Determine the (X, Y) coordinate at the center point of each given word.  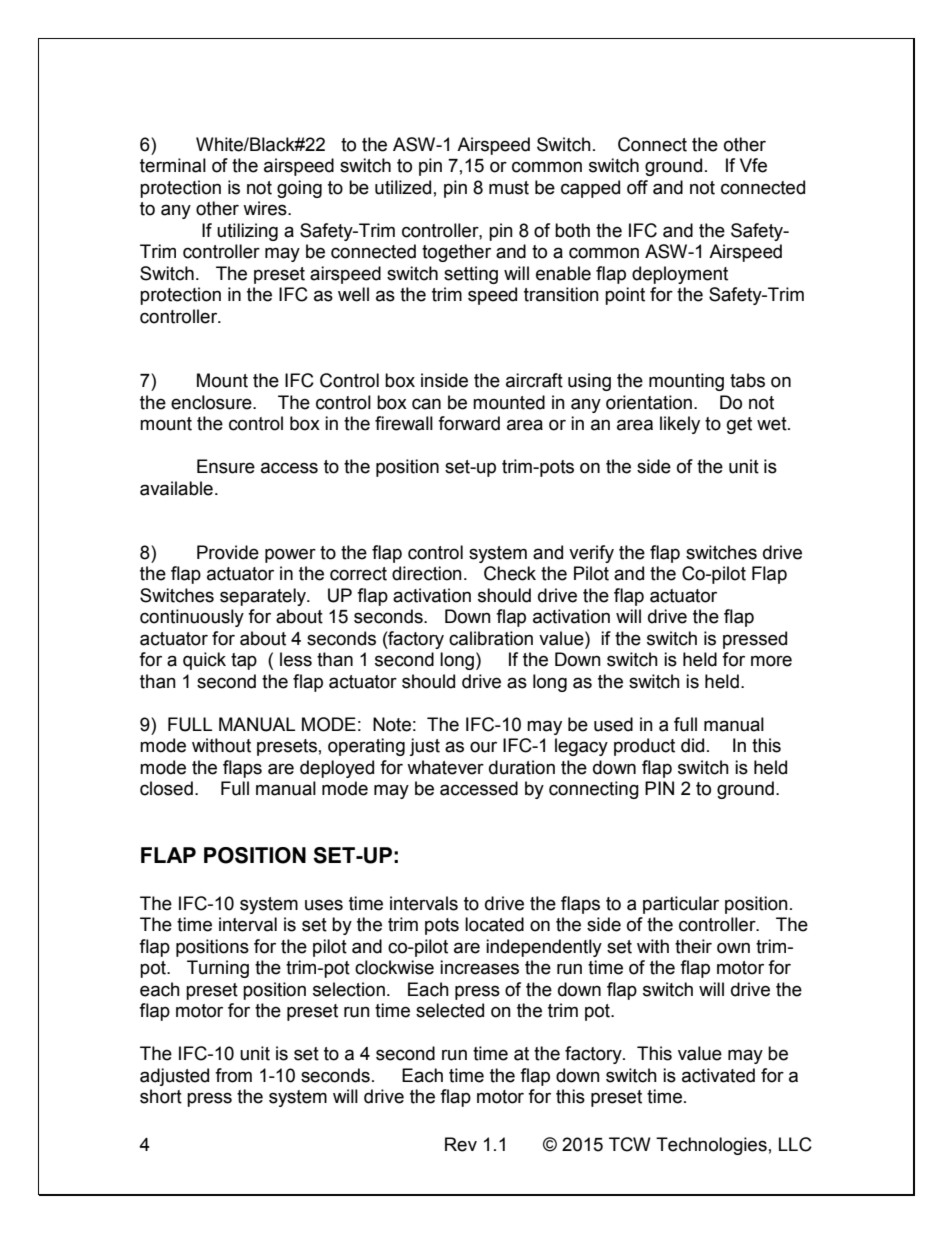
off (637, 187)
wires (266, 208)
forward (469, 423)
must (509, 188)
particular (681, 905)
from (233, 1075)
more (771, 661)
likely (680, 425)
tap (244, 661)
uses (324, 905)
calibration (491, 638)
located (494, 924)
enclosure (212, 402)
